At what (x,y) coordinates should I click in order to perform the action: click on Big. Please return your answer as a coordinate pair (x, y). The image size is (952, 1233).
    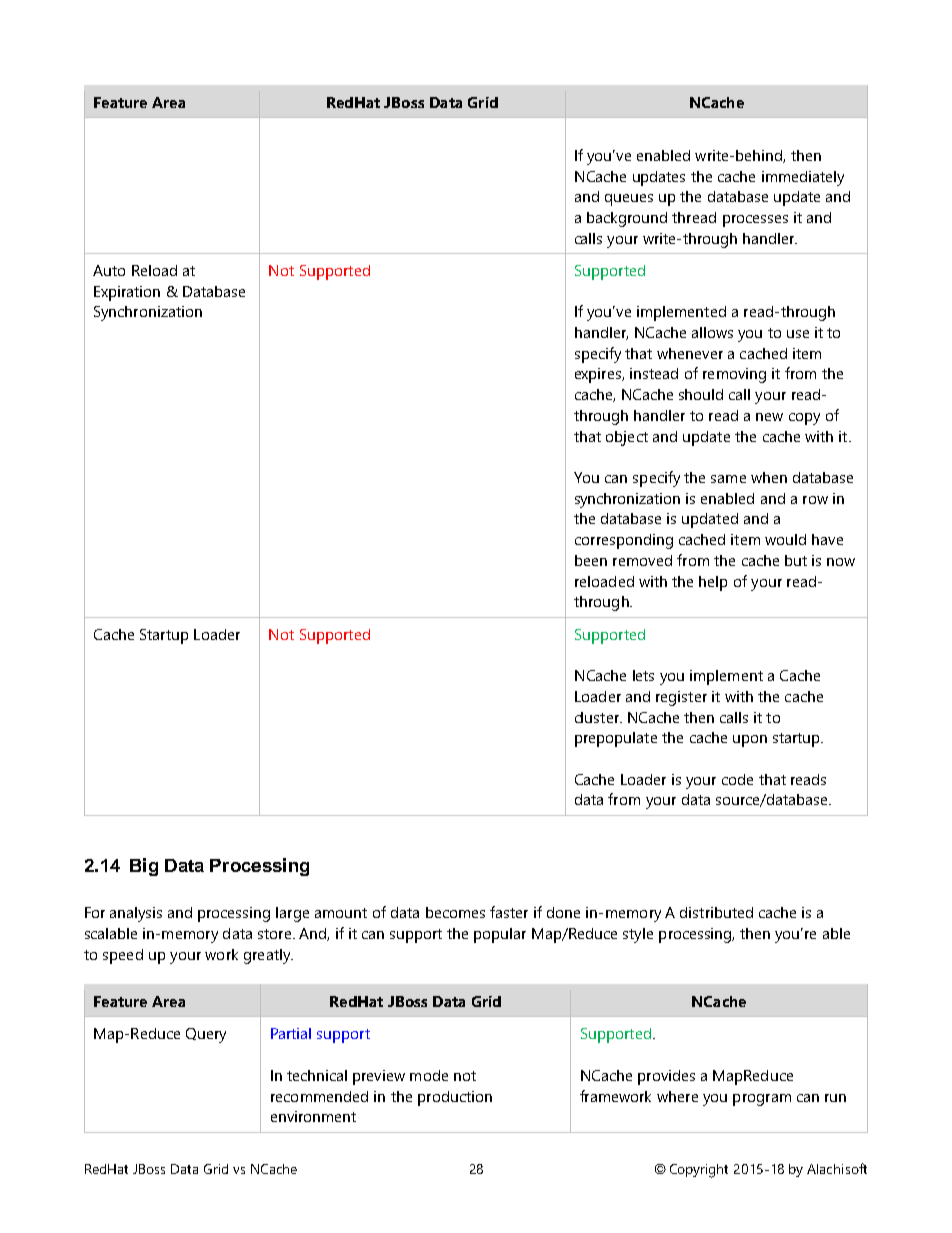
    Looking at the image, I should click on (144, 867).
